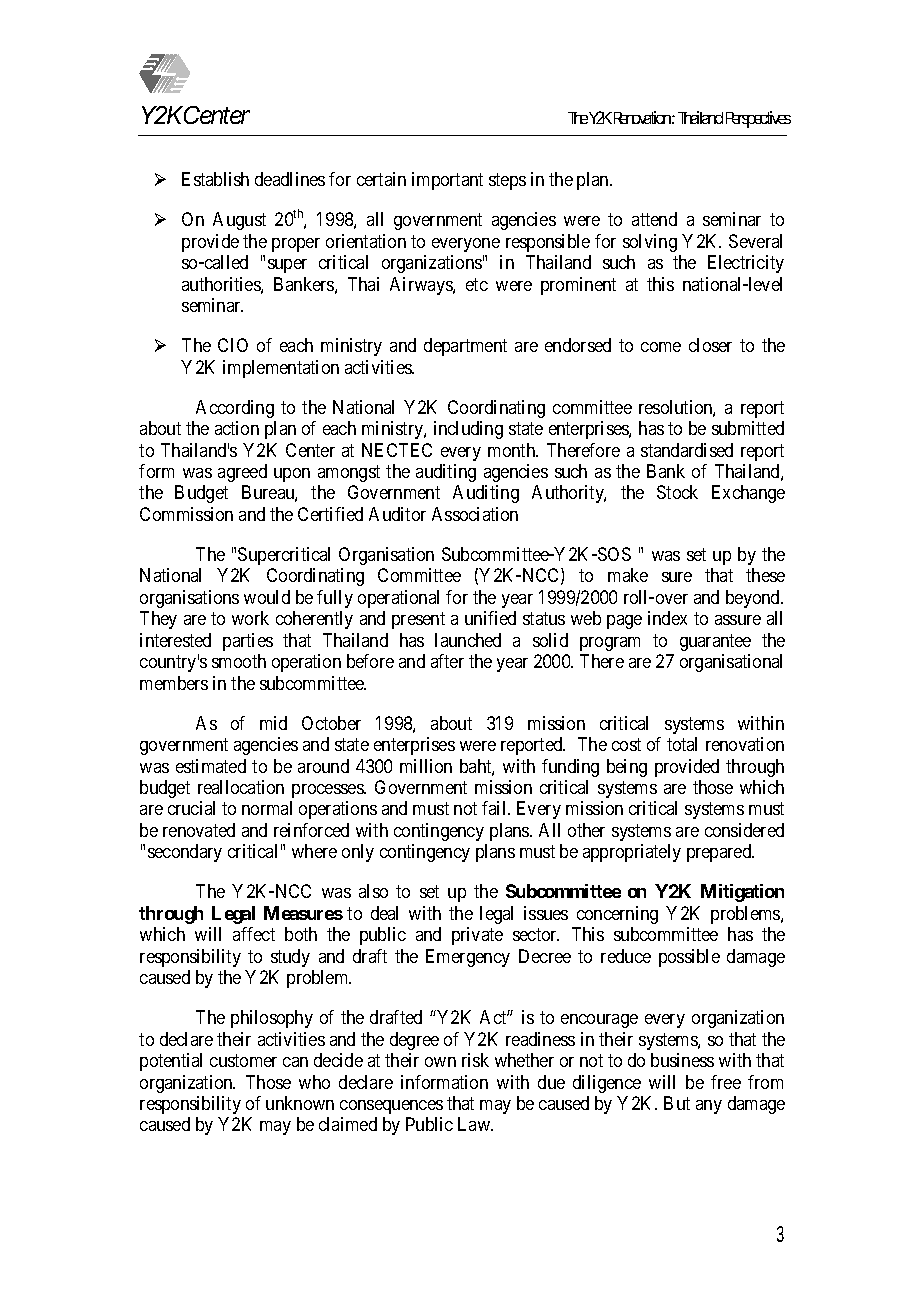  Describe the element at coordinates (447, 181) in the document. I see `important` at that location.
